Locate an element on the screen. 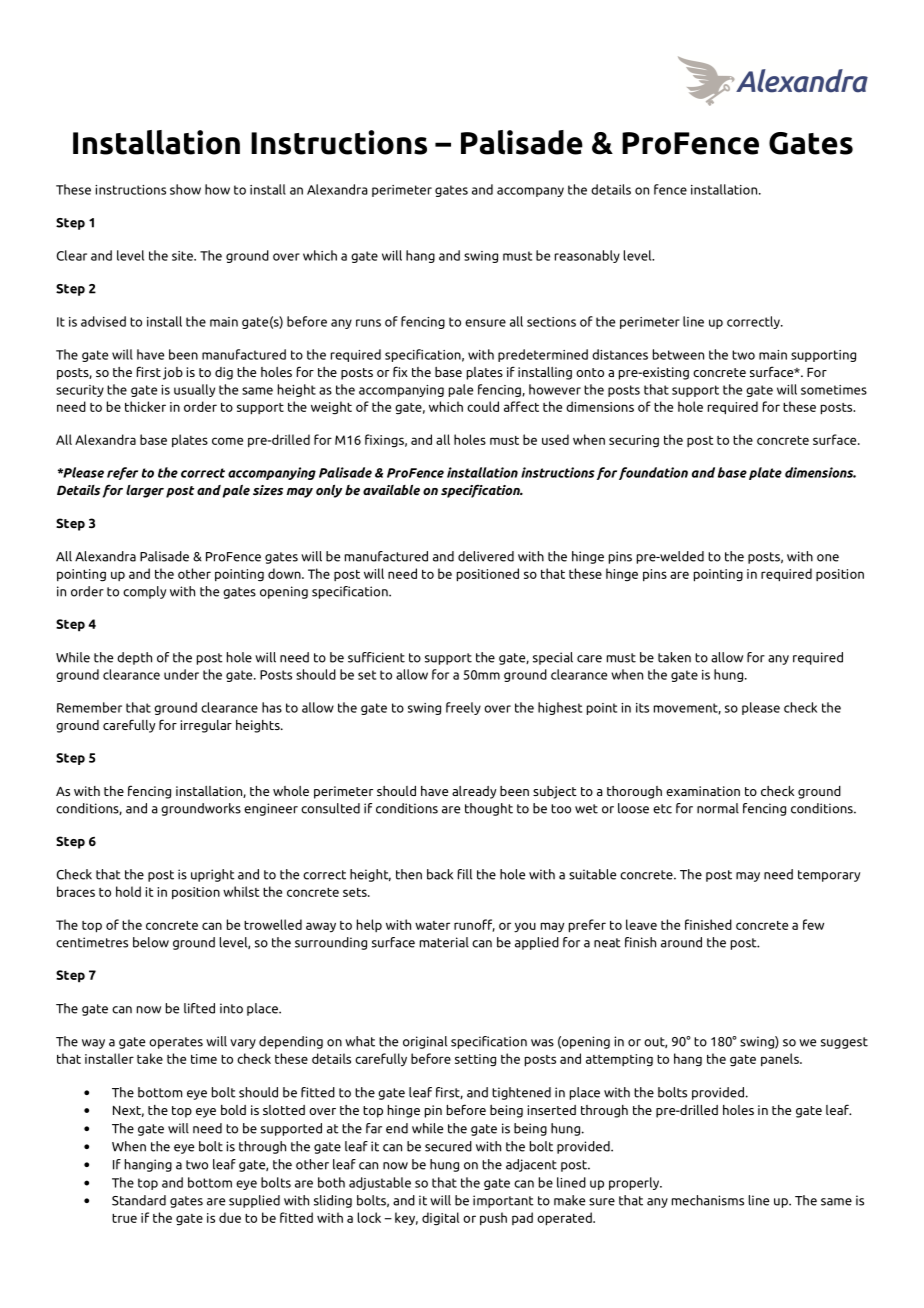  thicker is located at coordinates (145, 406).
